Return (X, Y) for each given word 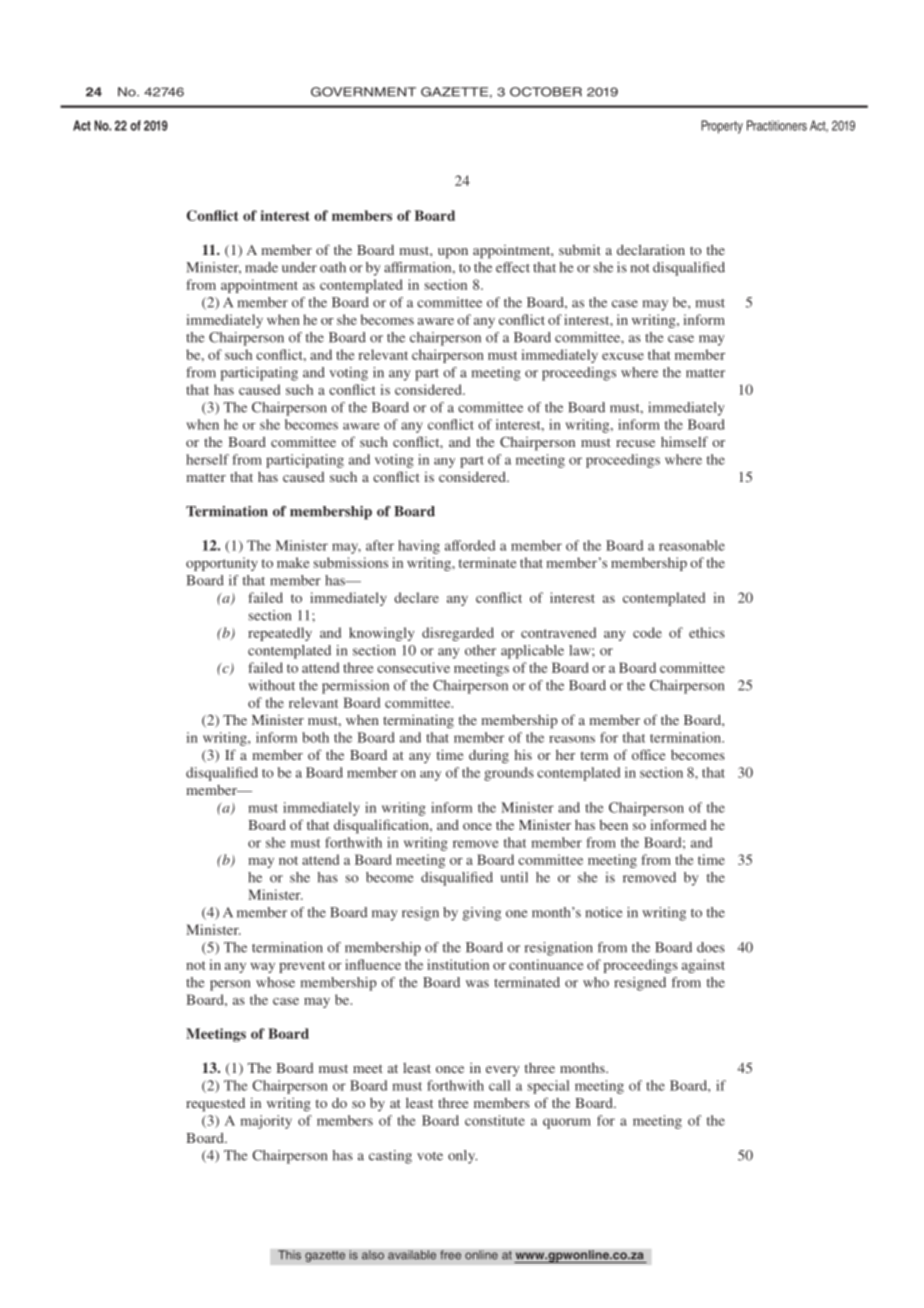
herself (207, 459)
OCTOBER (546, 92)
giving (482, 914)
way (262, 968)
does (711, 947)
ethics (707, 632)
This (289, 1255)
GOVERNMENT (363, 92)
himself (684, 441)
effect (513, 267)
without (271, 685)
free (450, 1255)
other (480, 650)
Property (722, 127)
